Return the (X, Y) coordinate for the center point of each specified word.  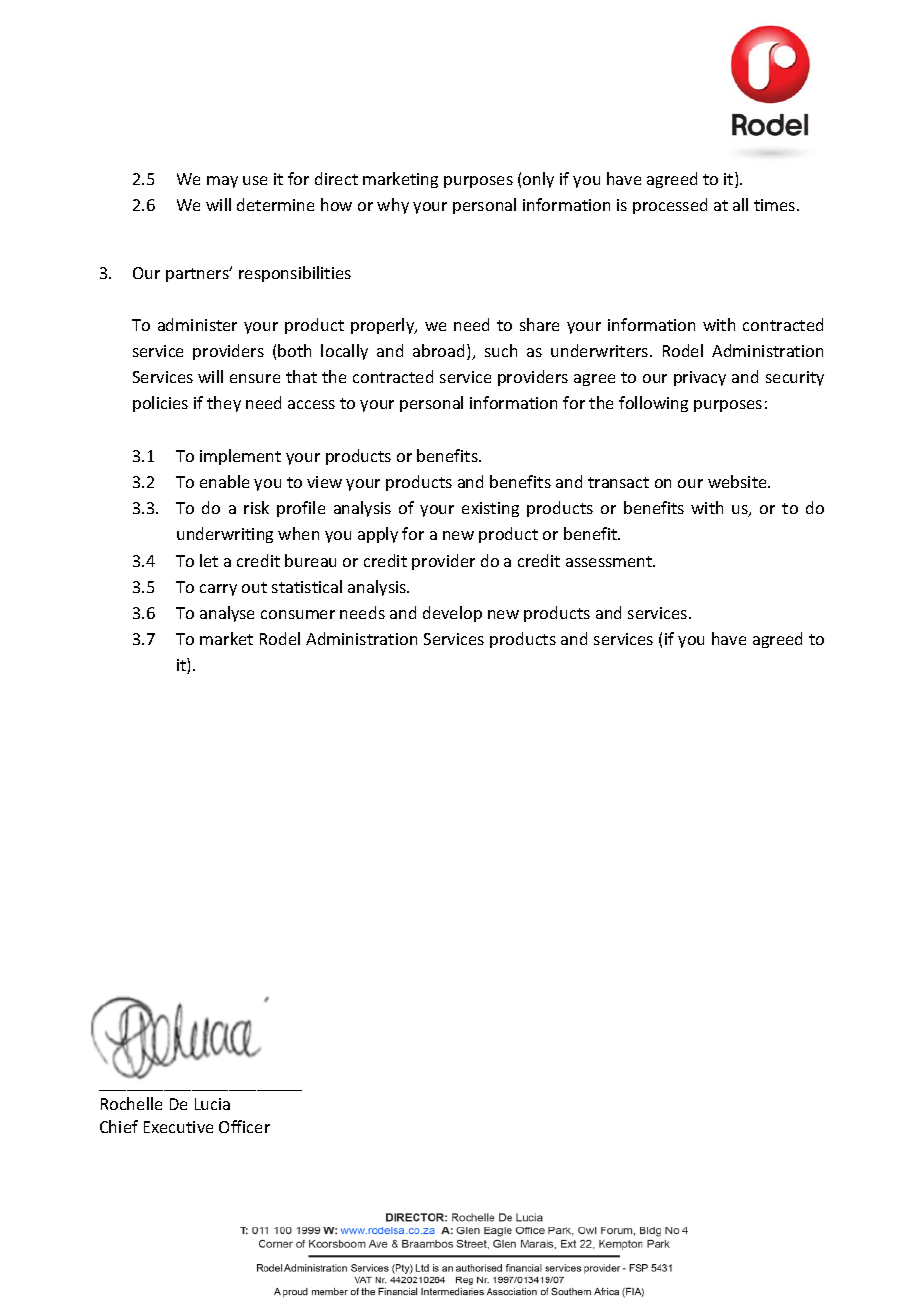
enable (224, 481)
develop (452, 614)
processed (670, 206)
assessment (610, 561)
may (222, 182)
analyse (227, 614)
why (393, 206)
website (738, 481)
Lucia (212, 1104)
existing (490, 509)
